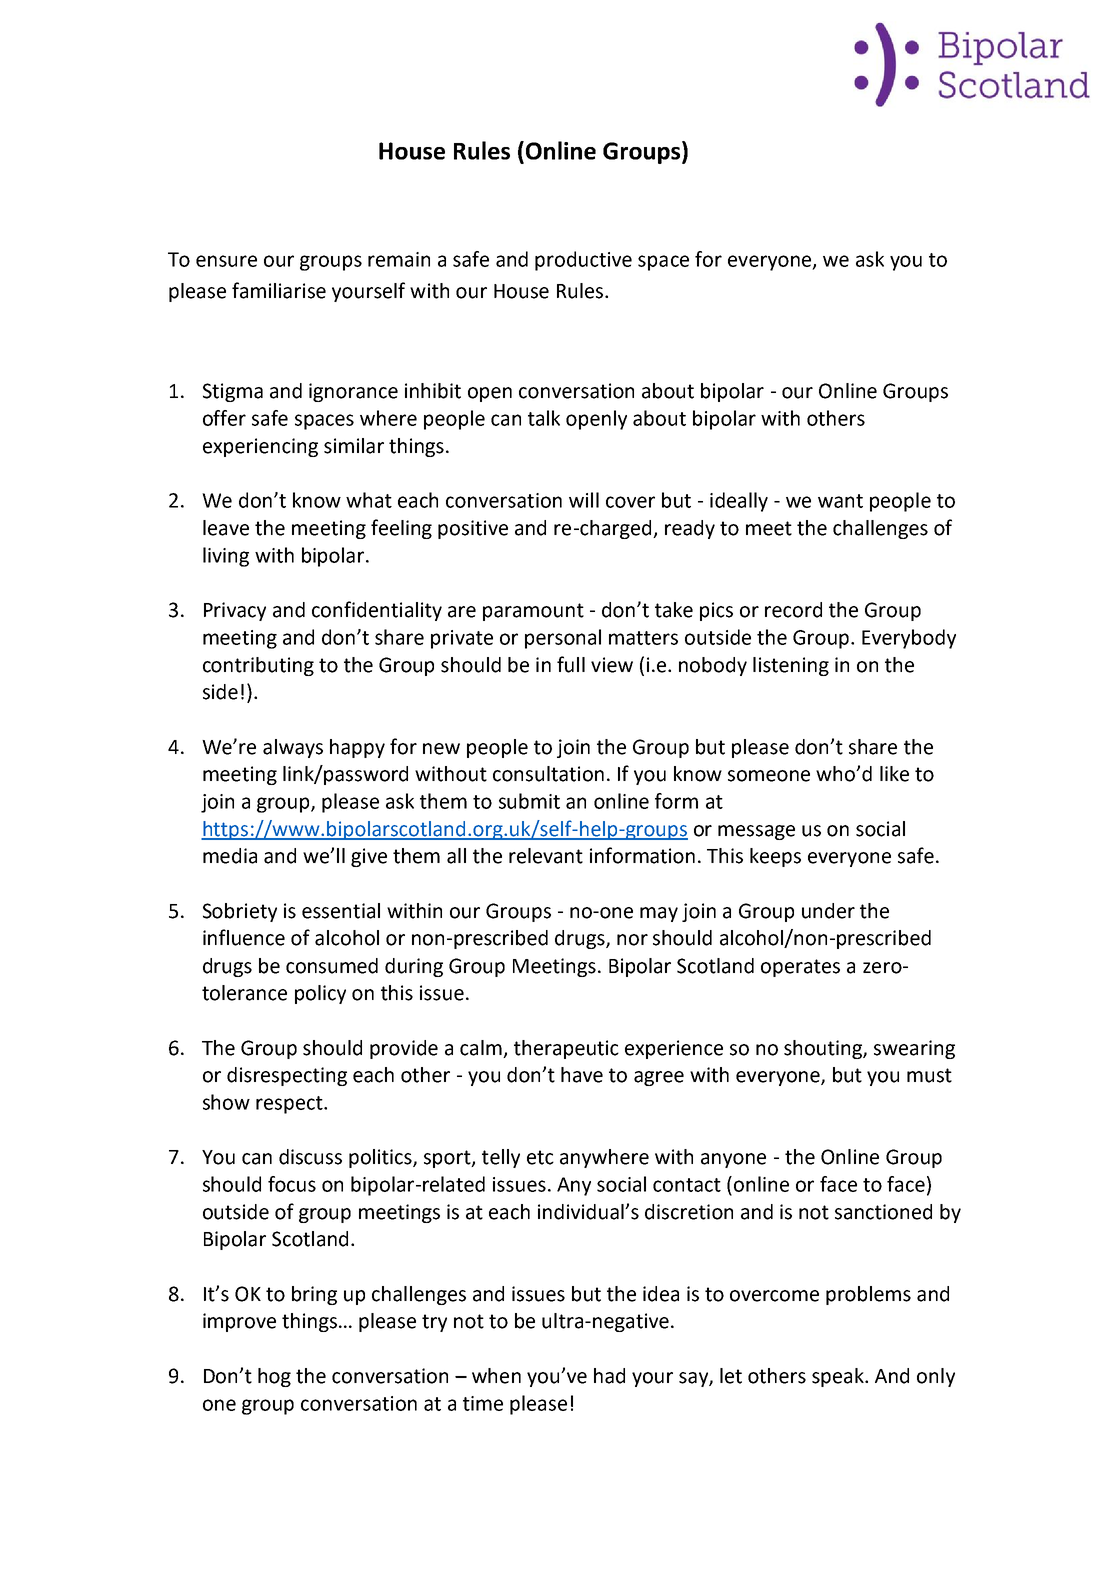 The image size is (1112, 1572). Describe the element at coordinates (274, 1377) in the page. I see `hog` at that location.
